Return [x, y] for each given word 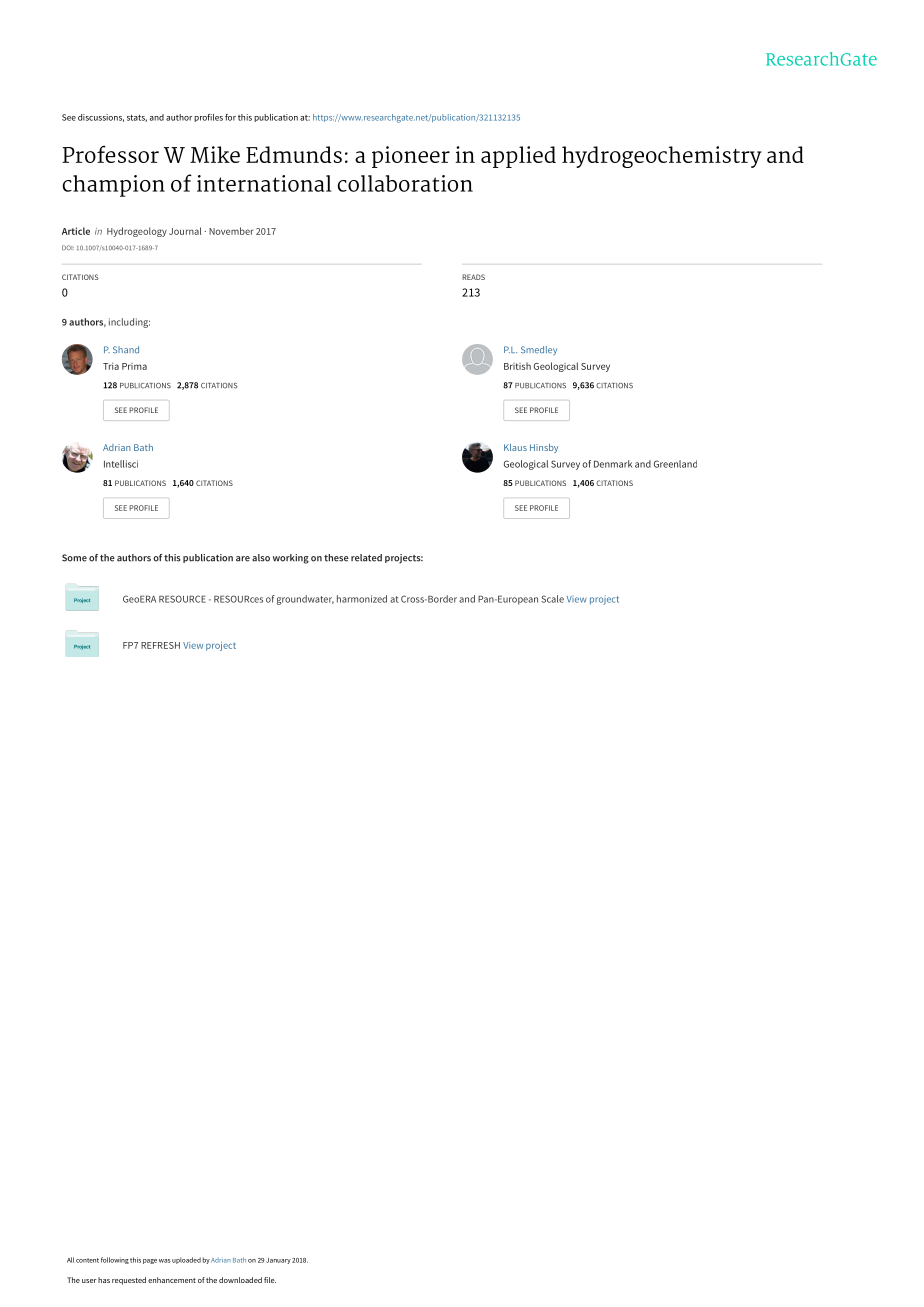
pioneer [411, 157]
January [278, 1261]
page [150, 1261]
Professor [110, 154]
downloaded [240, 1280]
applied [518, 157]
